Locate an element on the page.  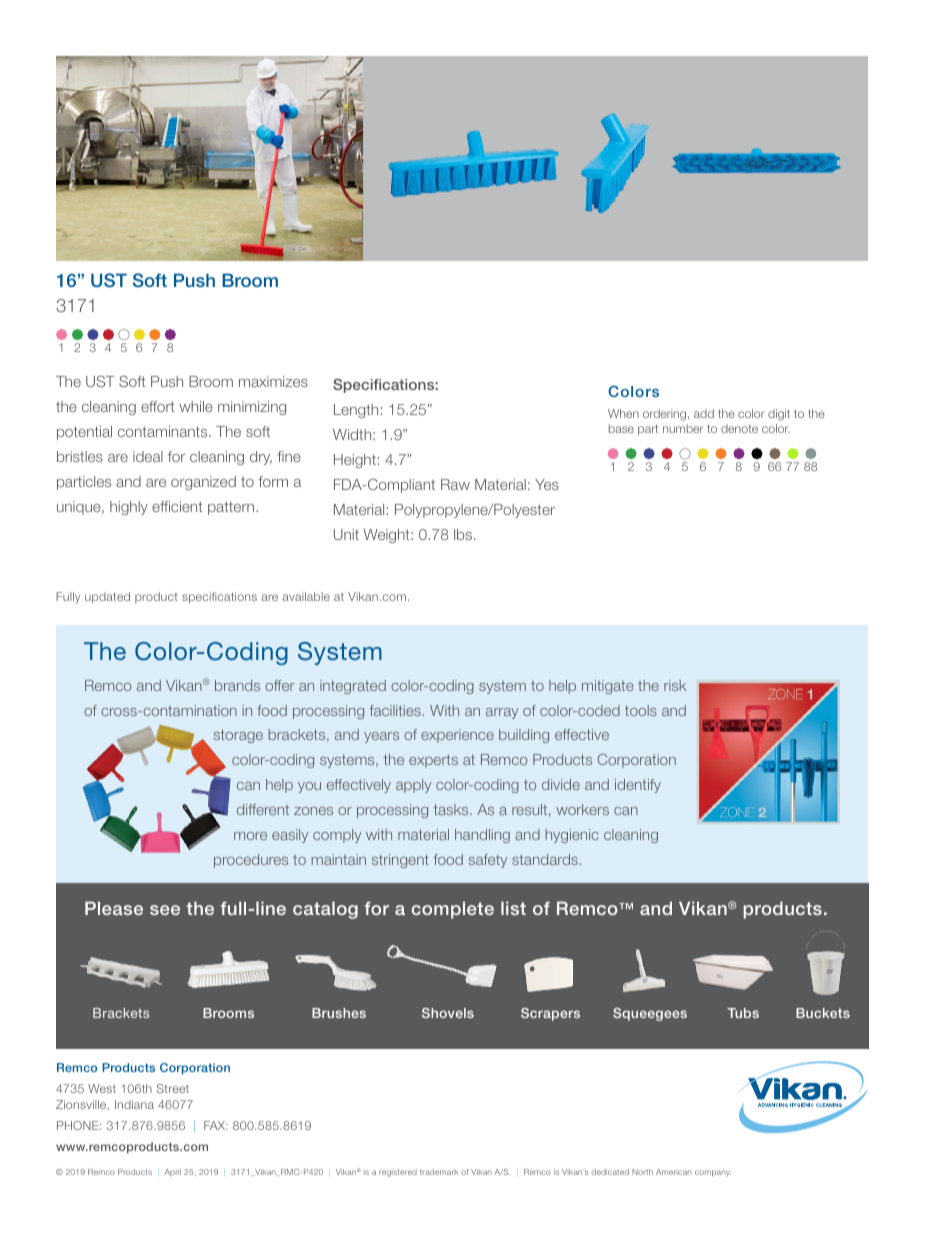
brands is located at coordinates (237, 685).
